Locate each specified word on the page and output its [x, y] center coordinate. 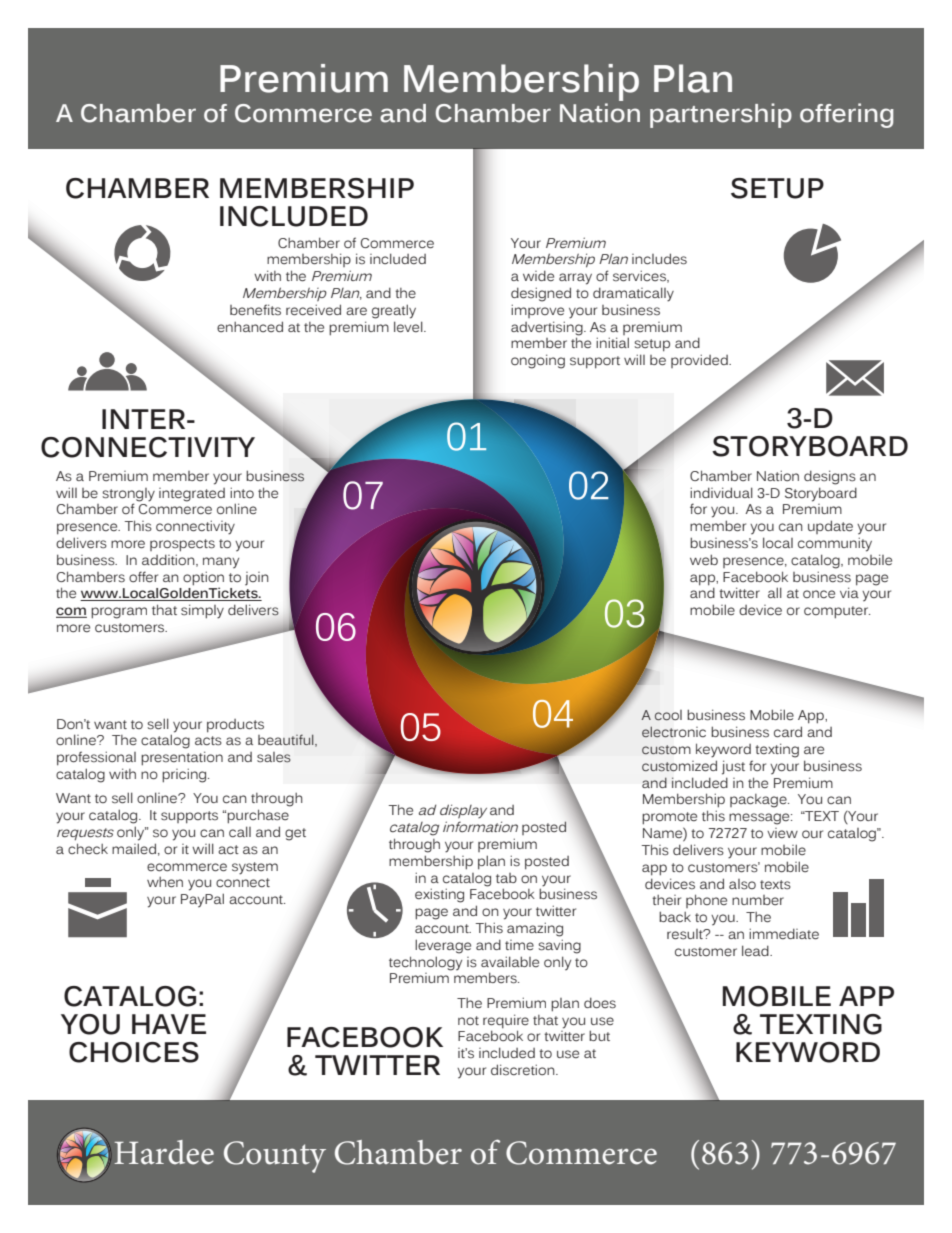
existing [439, 895]
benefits [255, 310]
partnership [721, 115]
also [742, 884]
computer [837, 612]
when [165, 882]
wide [538, 275]
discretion [524, 1070]
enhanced [250, 326]
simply [202, 611]
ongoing [538, 361]
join [257, 579]
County [275, 1157]
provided [700, 361]
